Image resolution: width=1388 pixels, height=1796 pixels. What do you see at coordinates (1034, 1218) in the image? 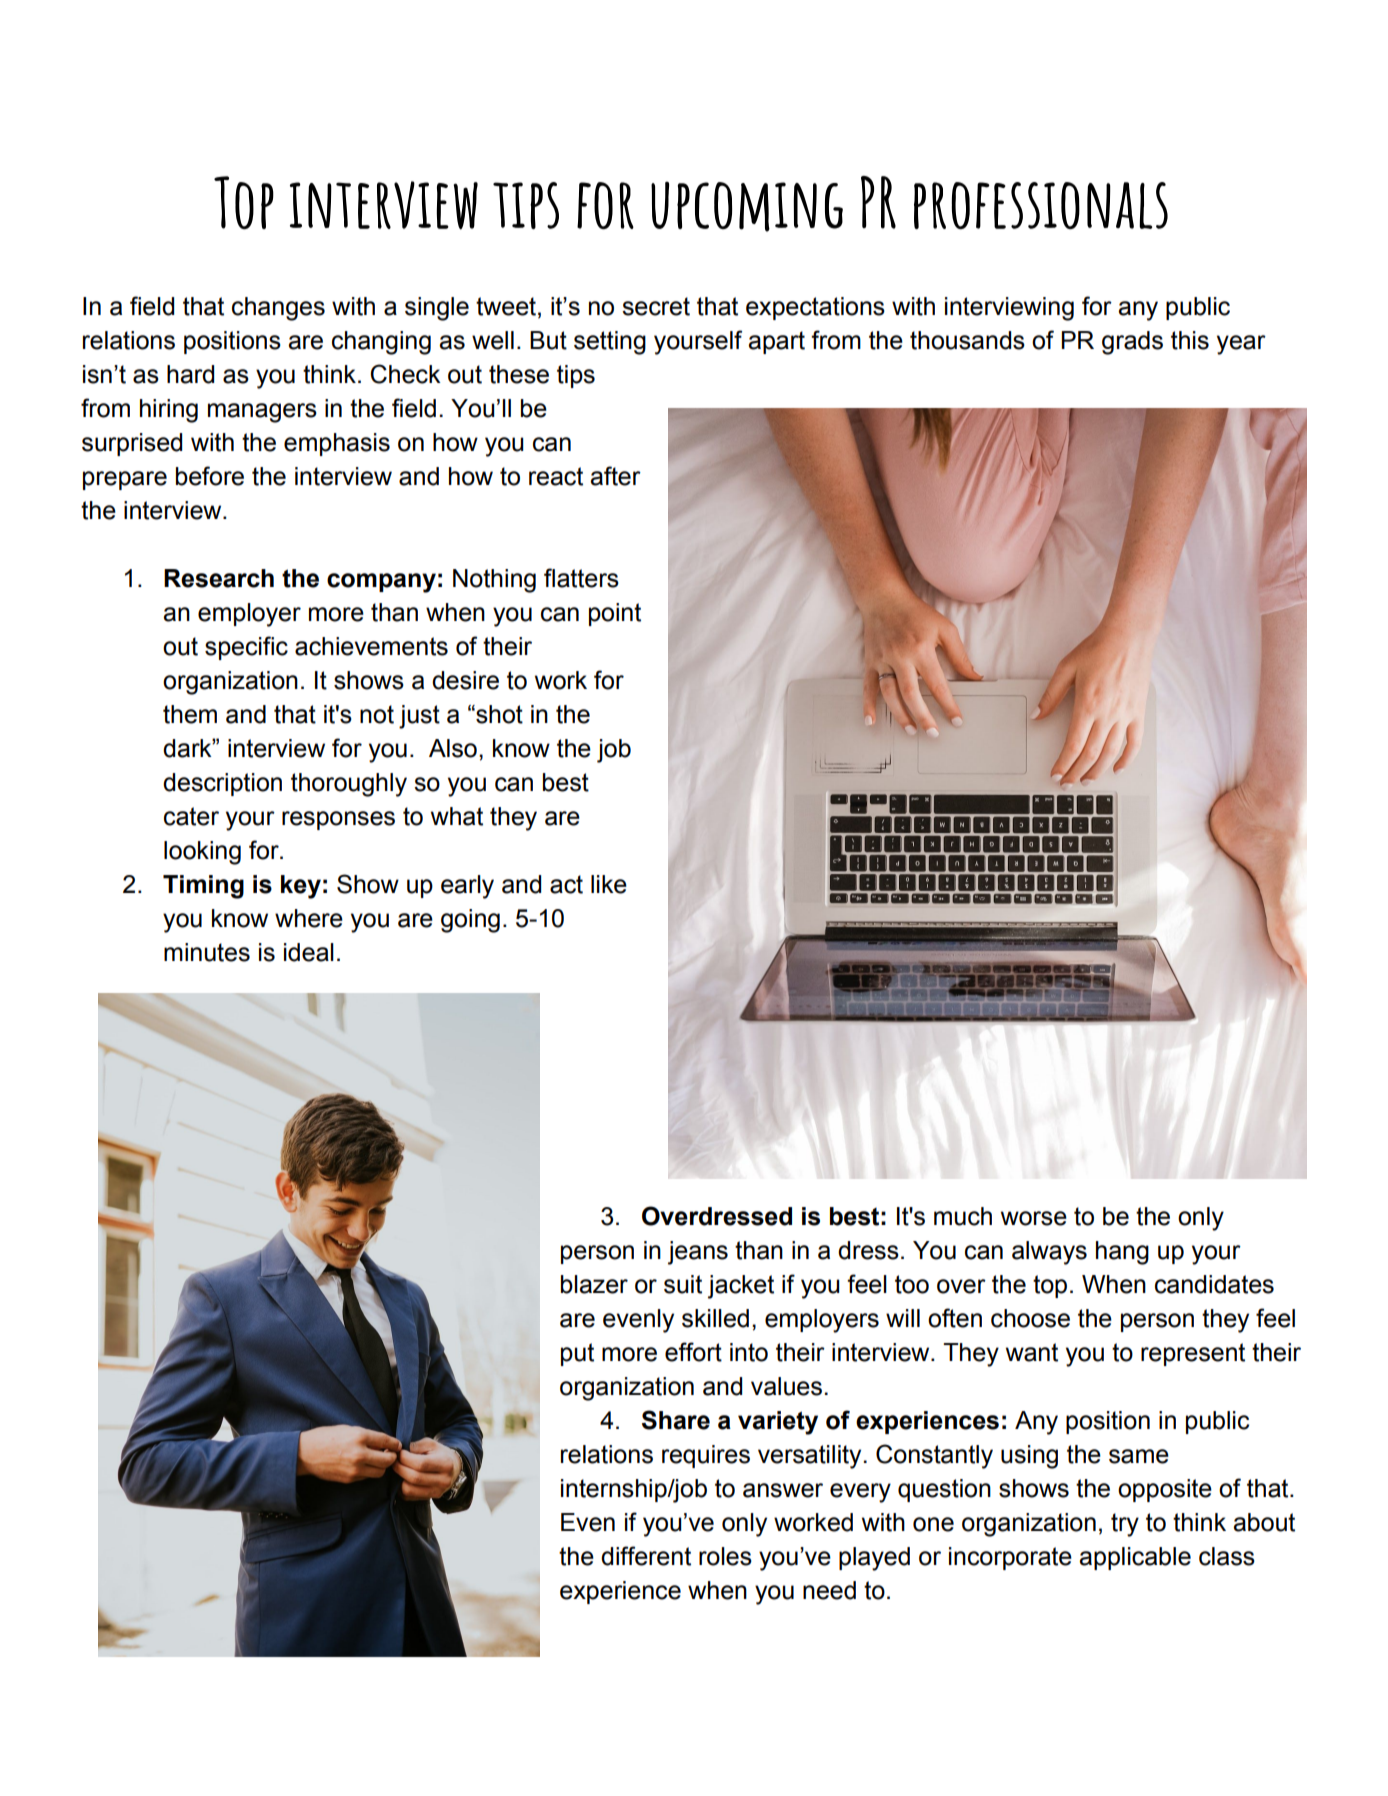
I see `worse` at bounding box center [1034, 1218].
